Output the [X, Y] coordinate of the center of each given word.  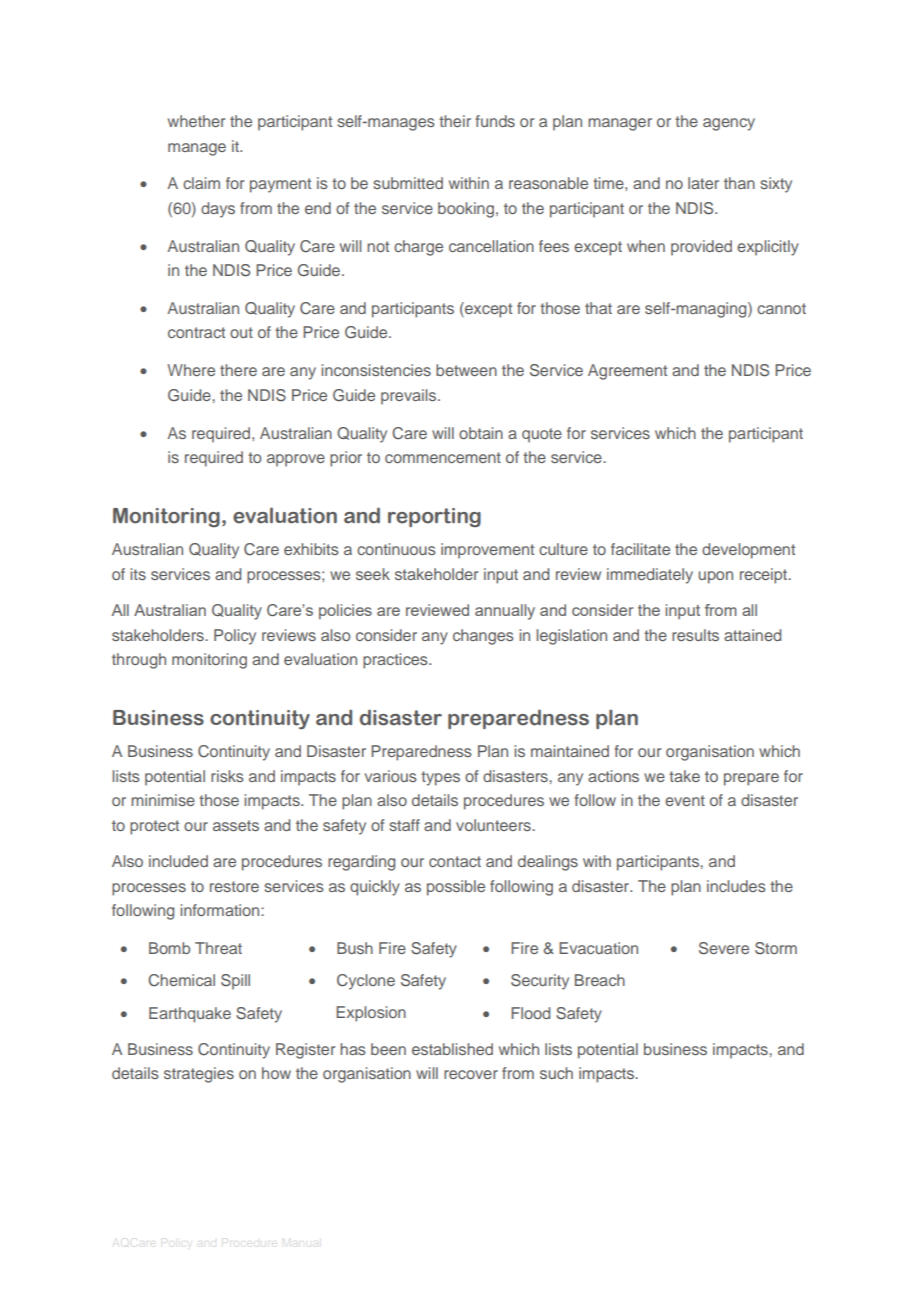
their [455, 121]
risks [227, 776]
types [440, 778]
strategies [199, 1075]
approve [296, 460]
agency [729, 124]
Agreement [627, 372]
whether [196, 121]
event [685, 800]
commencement [443, 457]
